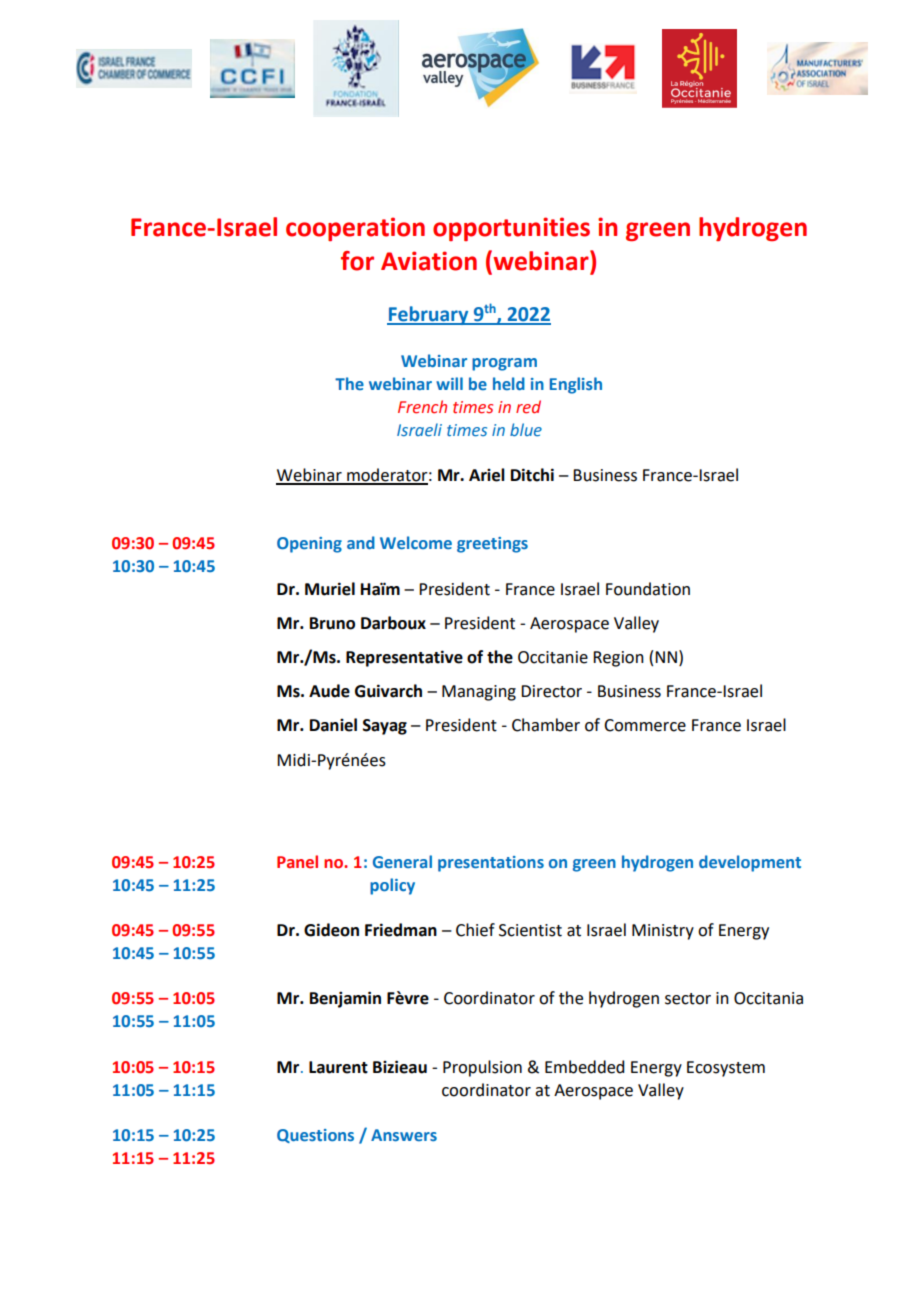  Describe the element at coordinates (511, 229) in the screenshot. I see `opportunities` at that location.
